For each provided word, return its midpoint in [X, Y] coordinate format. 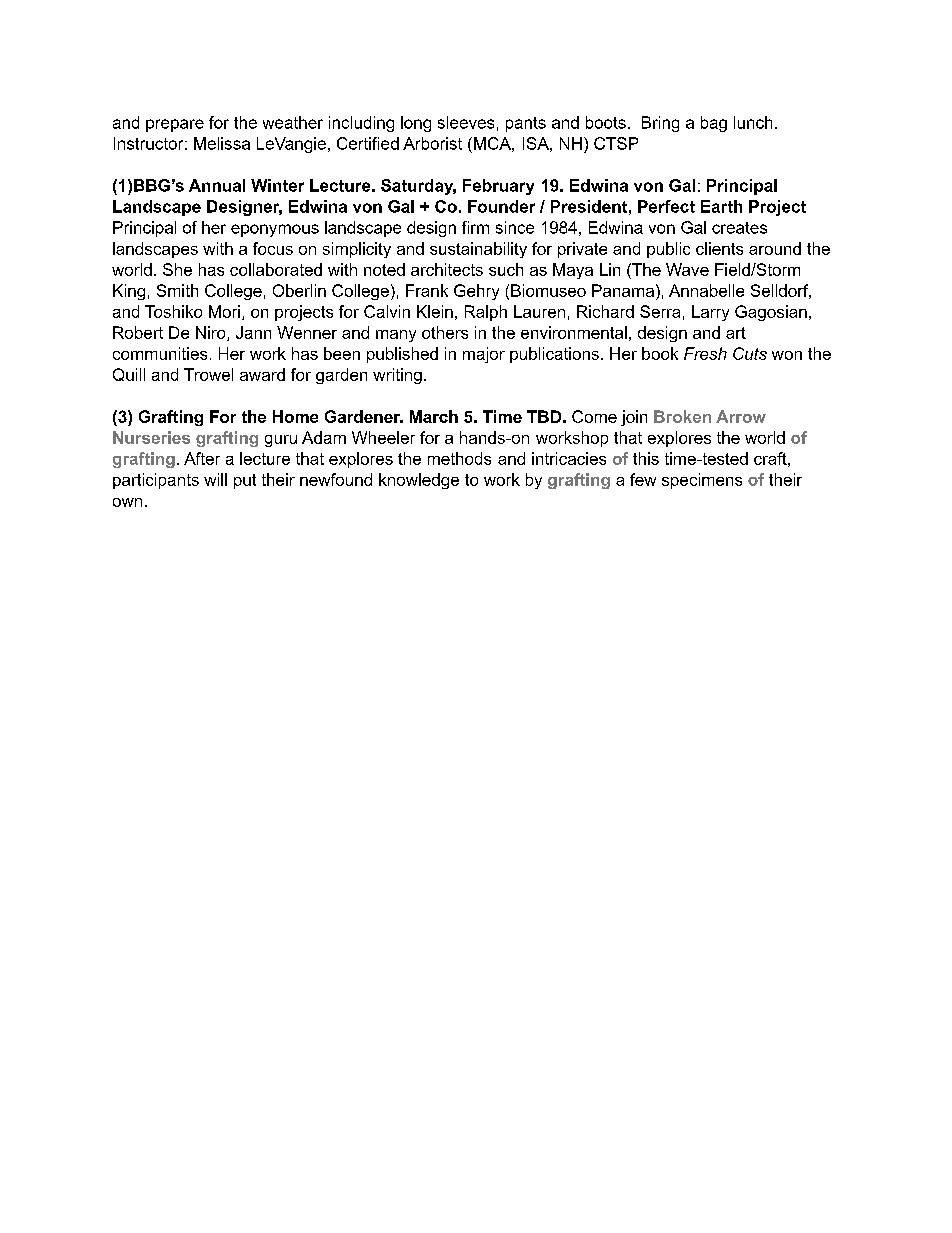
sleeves [466, 122]
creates [739, 228]
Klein [435, 311]
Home [295, 416]
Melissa [222, 143]
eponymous [275, 230]
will [215, 479]
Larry [710, 313]
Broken [682, 416]
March [434, 416]
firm [475, 227]
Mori [224, 311]
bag [714, 124]
